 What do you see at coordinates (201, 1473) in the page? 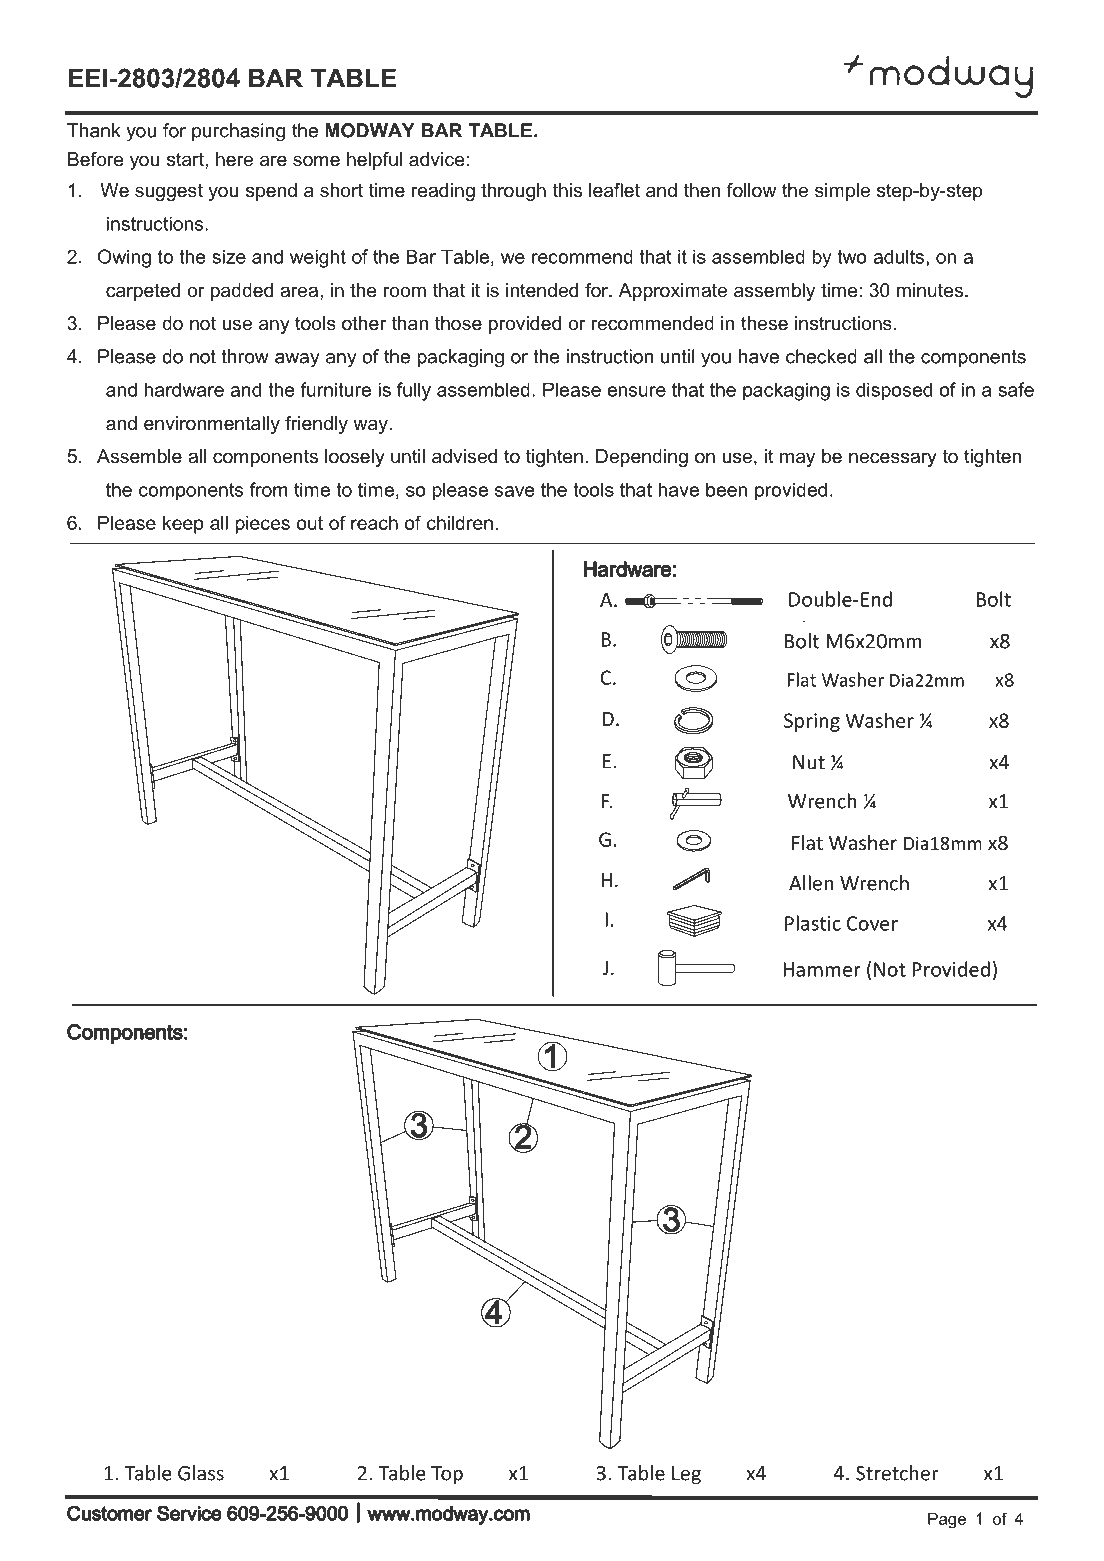
I see `Glass` at bounding box center [201, 1473].
